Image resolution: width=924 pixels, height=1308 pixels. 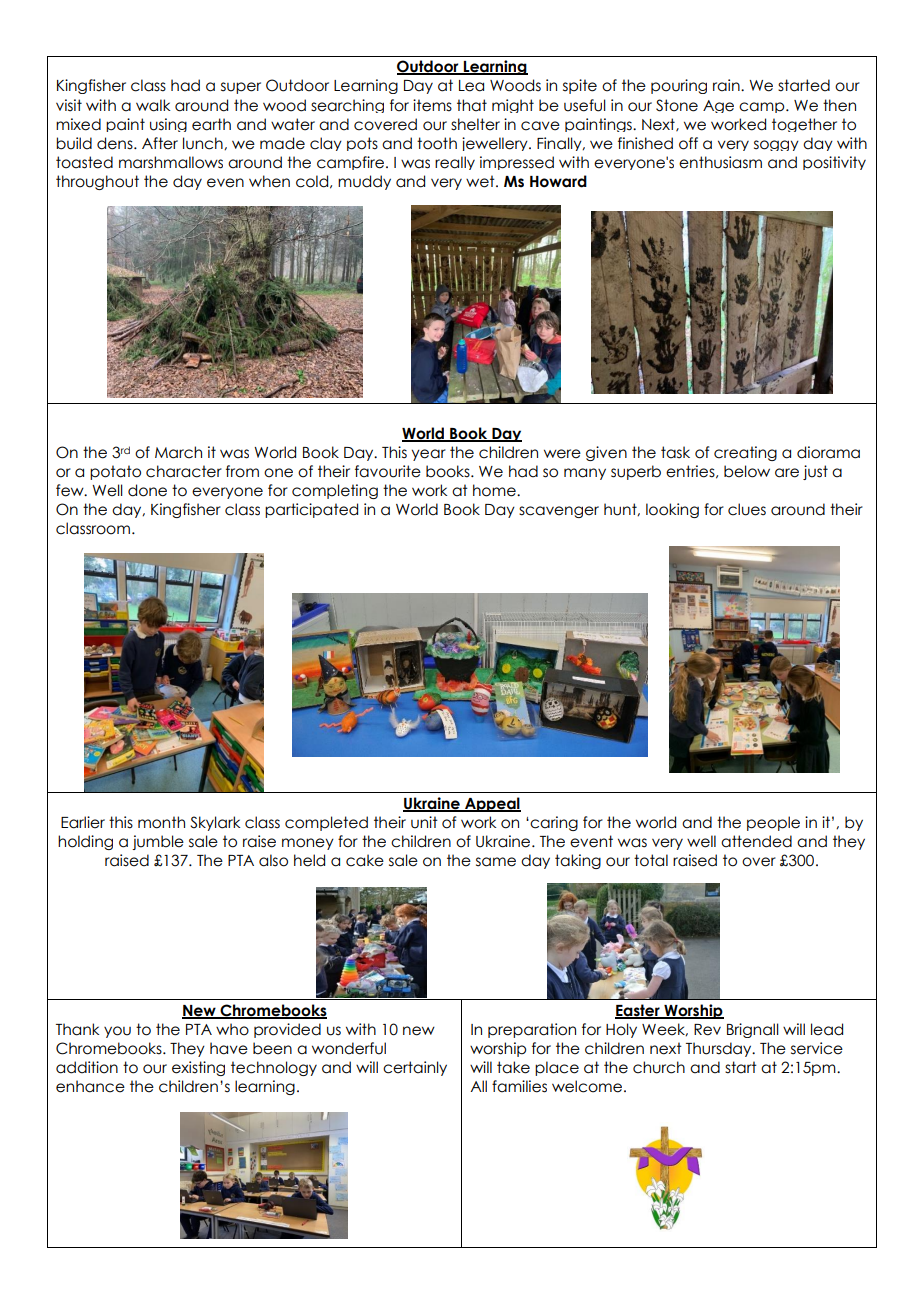 What do you see at coordinates (472, 105) in the image?
I see `that` at bounding box center [472, 105].
